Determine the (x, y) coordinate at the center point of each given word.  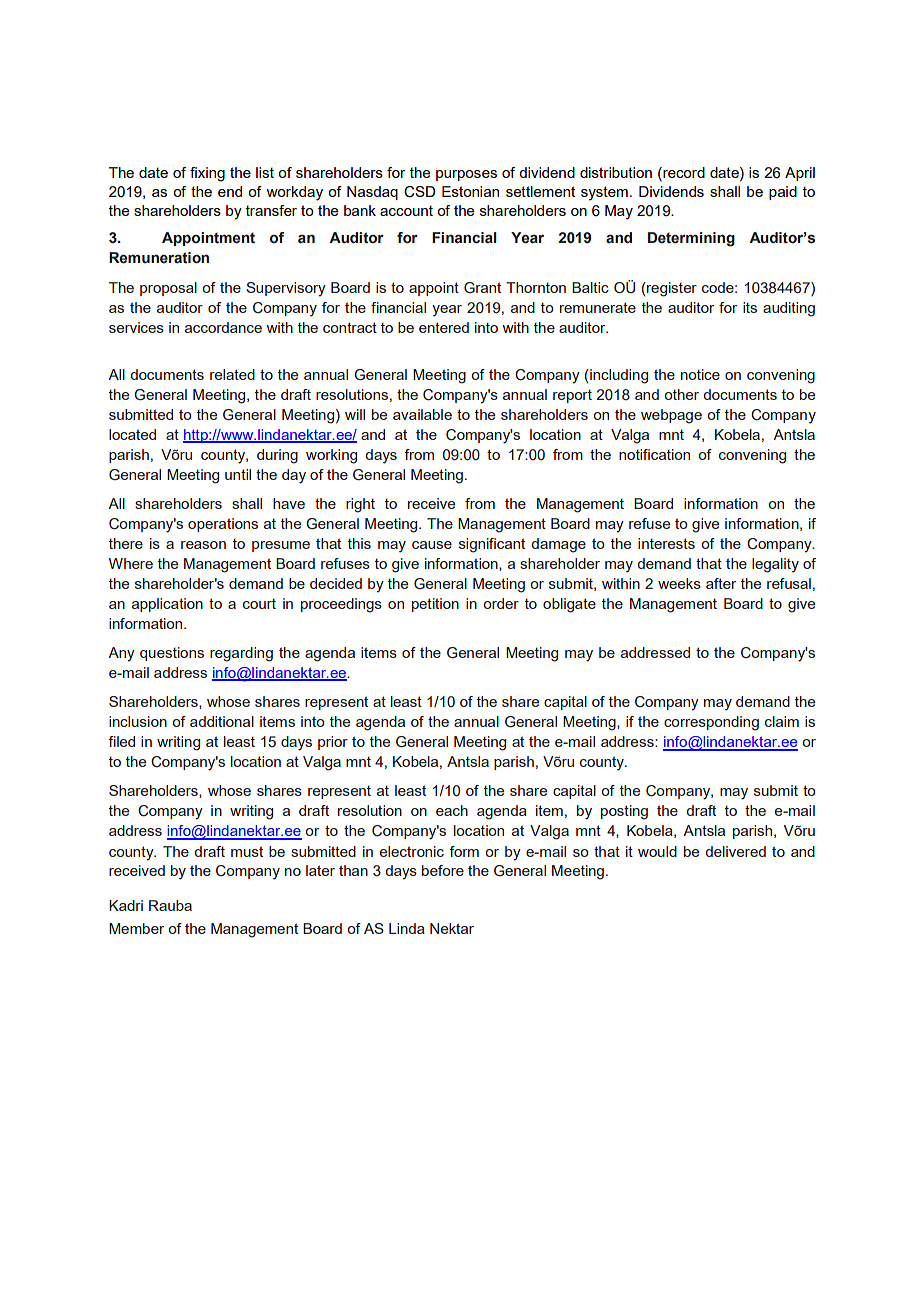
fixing (207, 174)
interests (666, 543)
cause (432, 545)
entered (444, 327)
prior (333, 743)
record (683, 174)
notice (700, 374)
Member (136, 928)
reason (203, 545)
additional (222, 721)
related (232, 374)
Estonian (470, 191)
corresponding (711, 723)
